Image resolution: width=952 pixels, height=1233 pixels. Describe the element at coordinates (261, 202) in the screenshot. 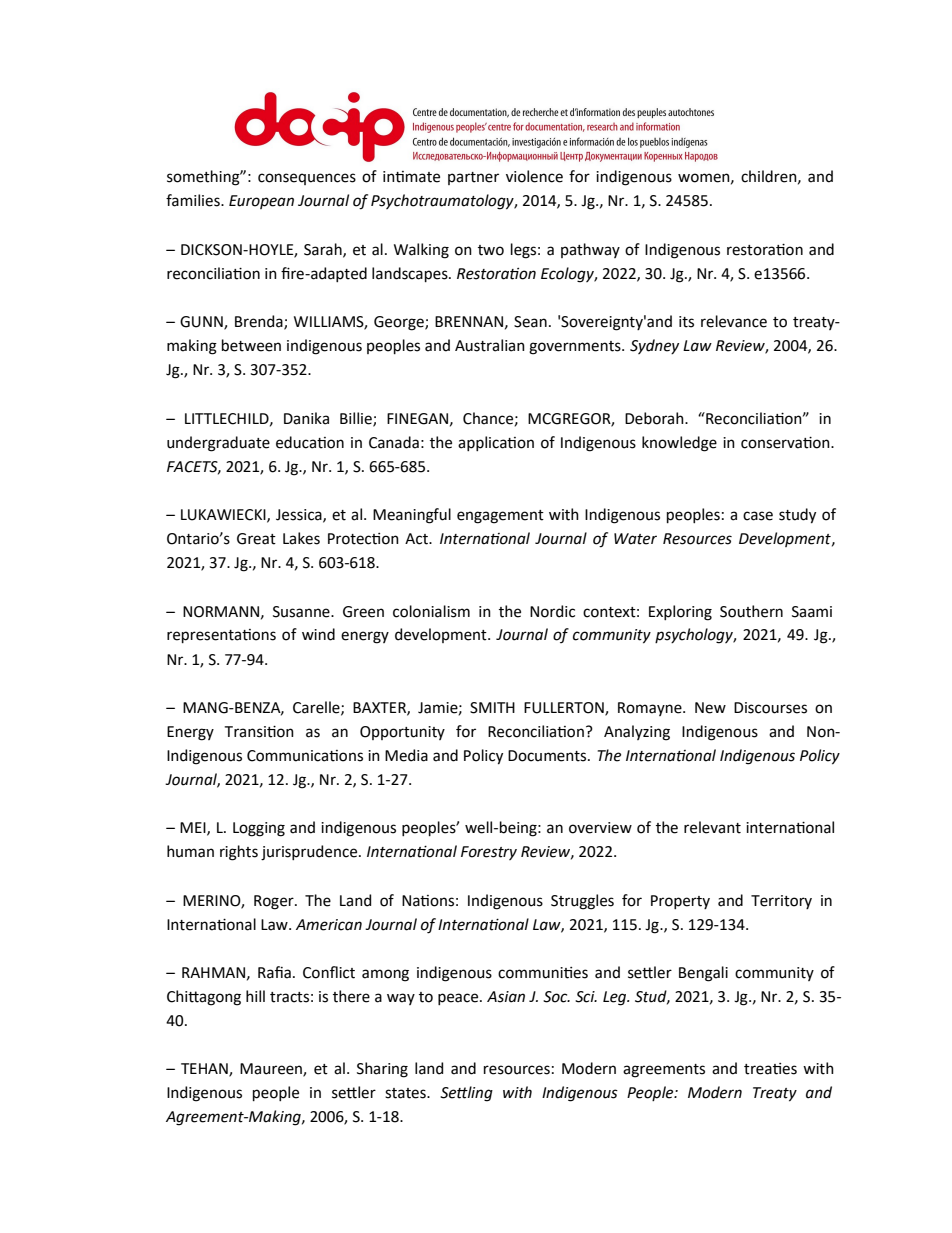

I see `European` at that location.
